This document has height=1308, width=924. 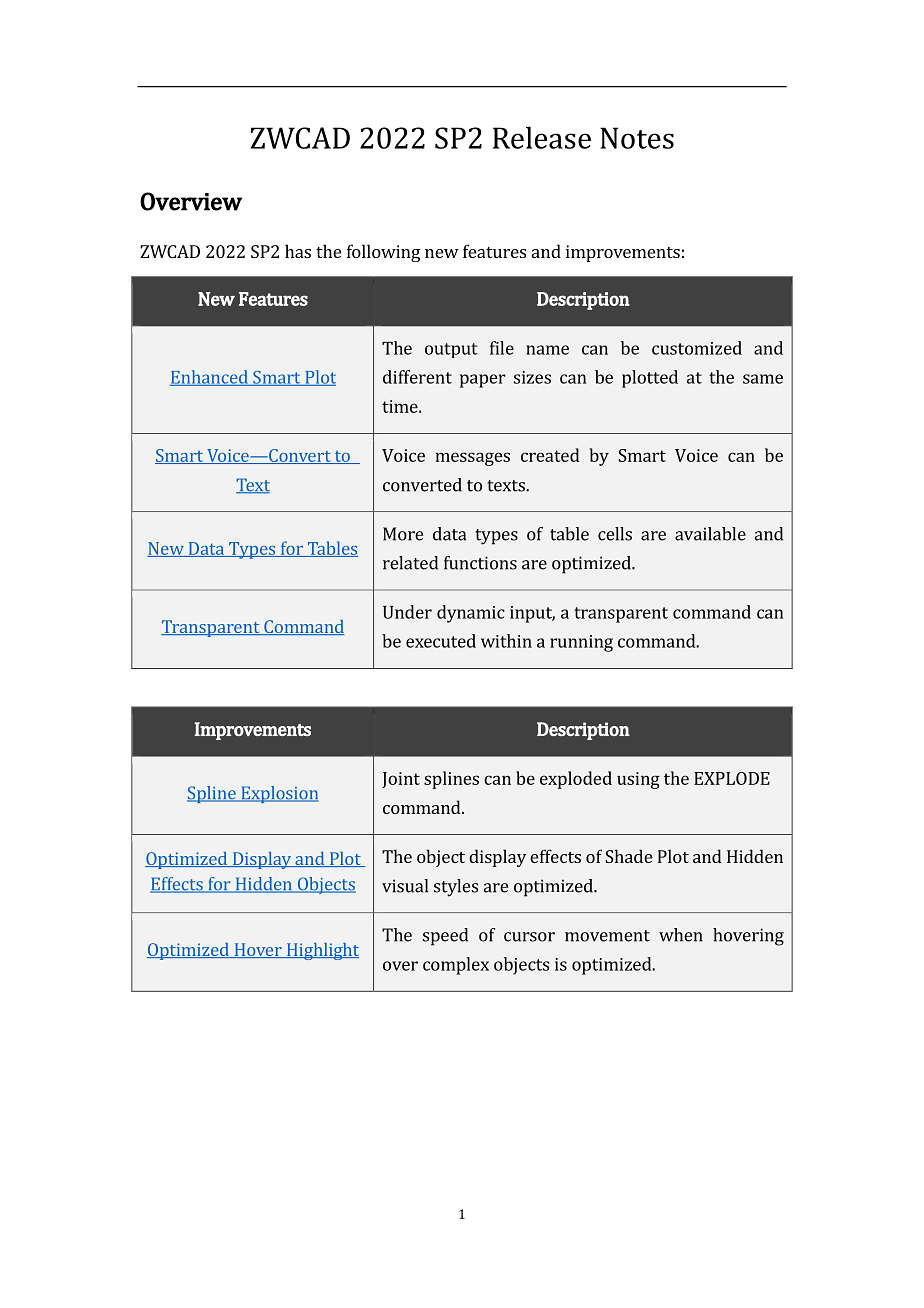 What do you see at coordinates (710, 534) in the document?
I see `available` at bounding box center [710, 534].
